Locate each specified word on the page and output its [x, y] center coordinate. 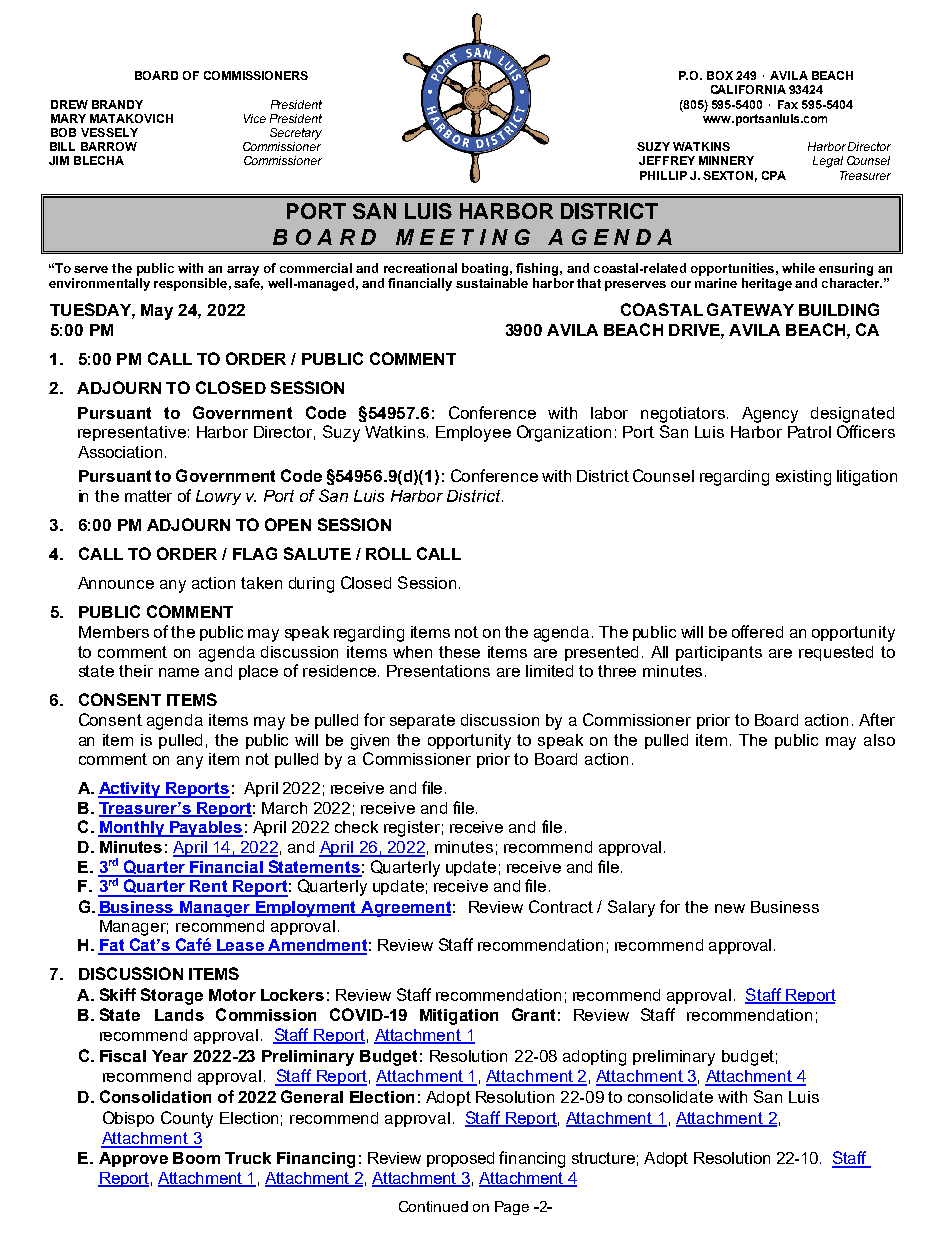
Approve [133, 1159]
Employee [473, 434]
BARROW [109, 146]
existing [803, 478]
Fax [788, 104]
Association [120, 452]
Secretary [296, 134]
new [730, 908]
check [356, 827]
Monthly [132, 829]
